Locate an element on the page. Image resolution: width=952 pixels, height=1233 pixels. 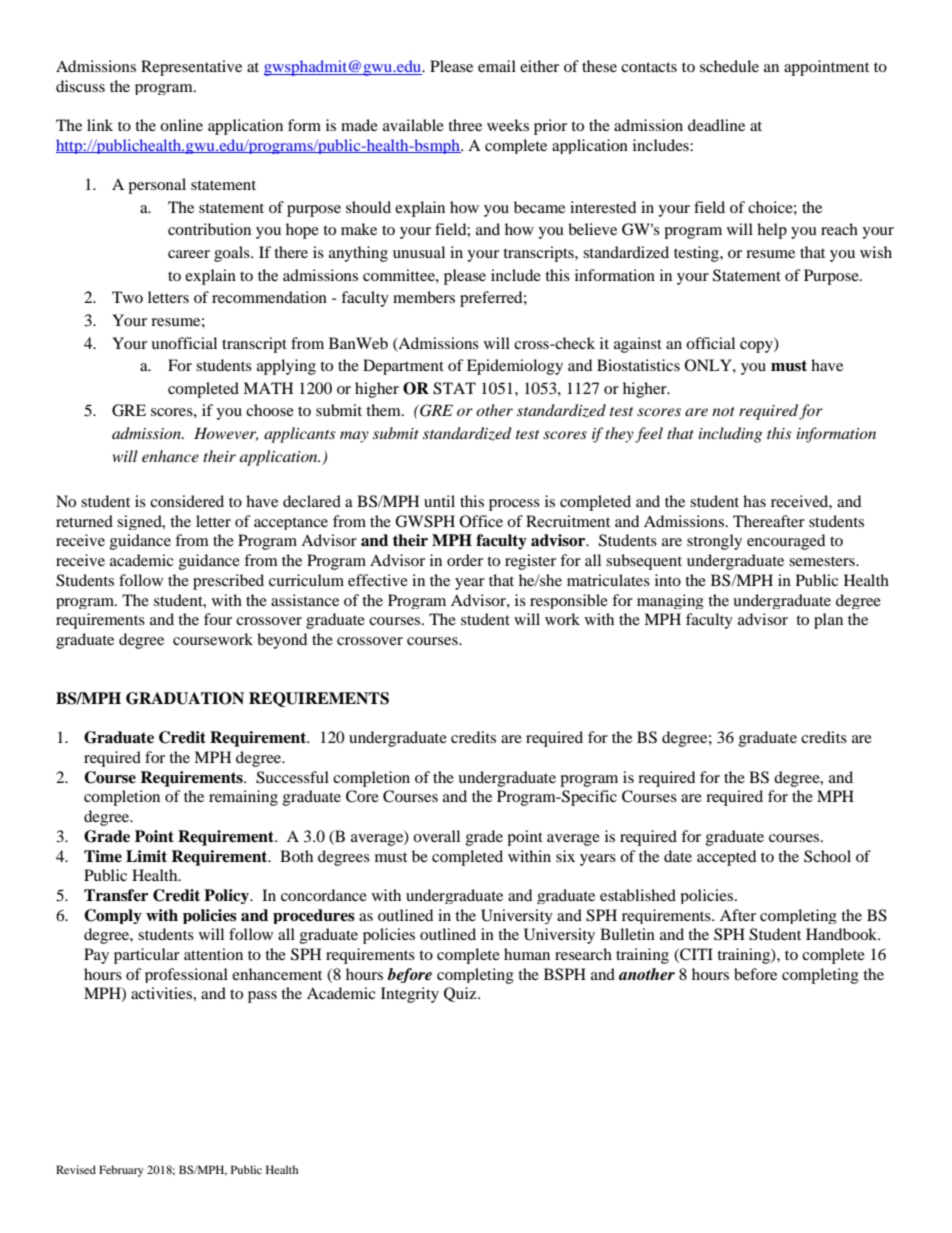
online is located at coordinates (181, 125).
